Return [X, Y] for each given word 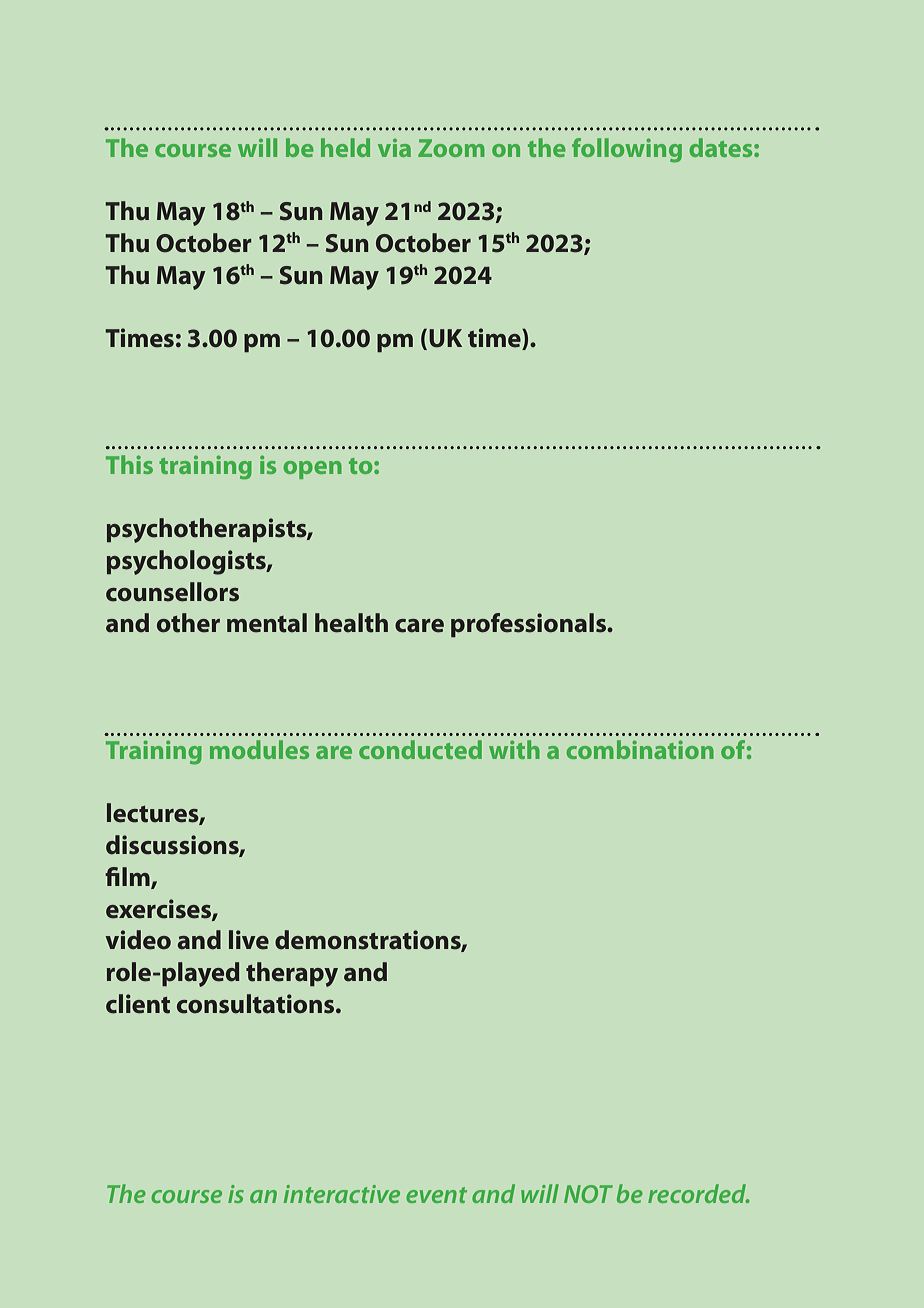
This [129, 464]
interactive [342, 1194]
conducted [420, 749]
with [514, 749]
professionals [530, 625]
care [419, 626]
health [351, 623]
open [313, 470]
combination [640, 749]
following [627, 150]
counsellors [172, 592]
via [394, 148]
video [138, 940]
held [345, 147]
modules [259, 749]
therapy [292, 974]
